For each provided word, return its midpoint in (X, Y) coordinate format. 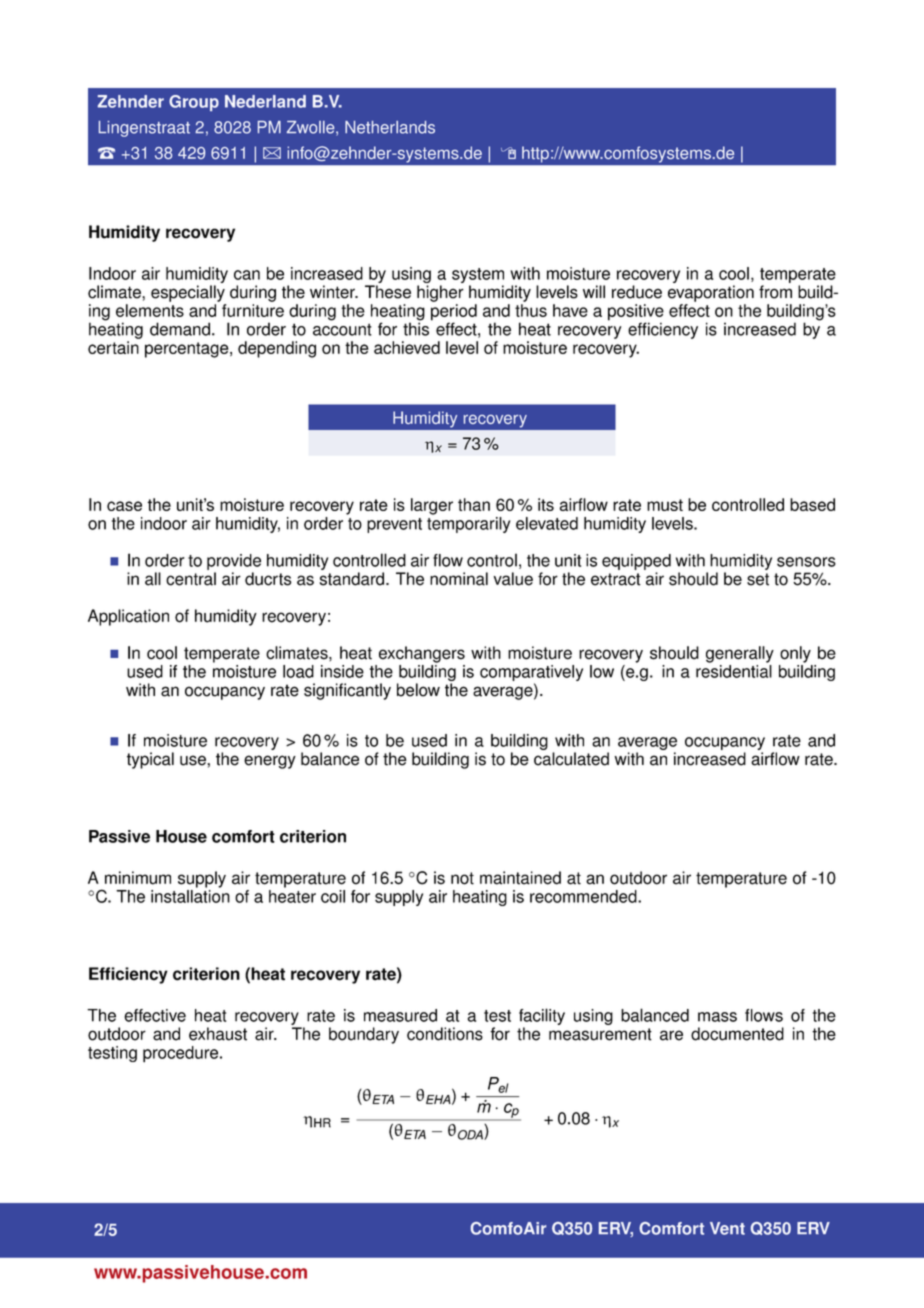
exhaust (218, 1034)
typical (150, 760)
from (775, 292)
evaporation (711, 293)
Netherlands (390, 127)
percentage (188, 350)
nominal (459, 579)
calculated (571, 759)
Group (194, 103)
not (462, 878)
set (758, 579)
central (191, 579)
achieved (407, 347)
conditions (445, 1034)
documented (737, 1034)
